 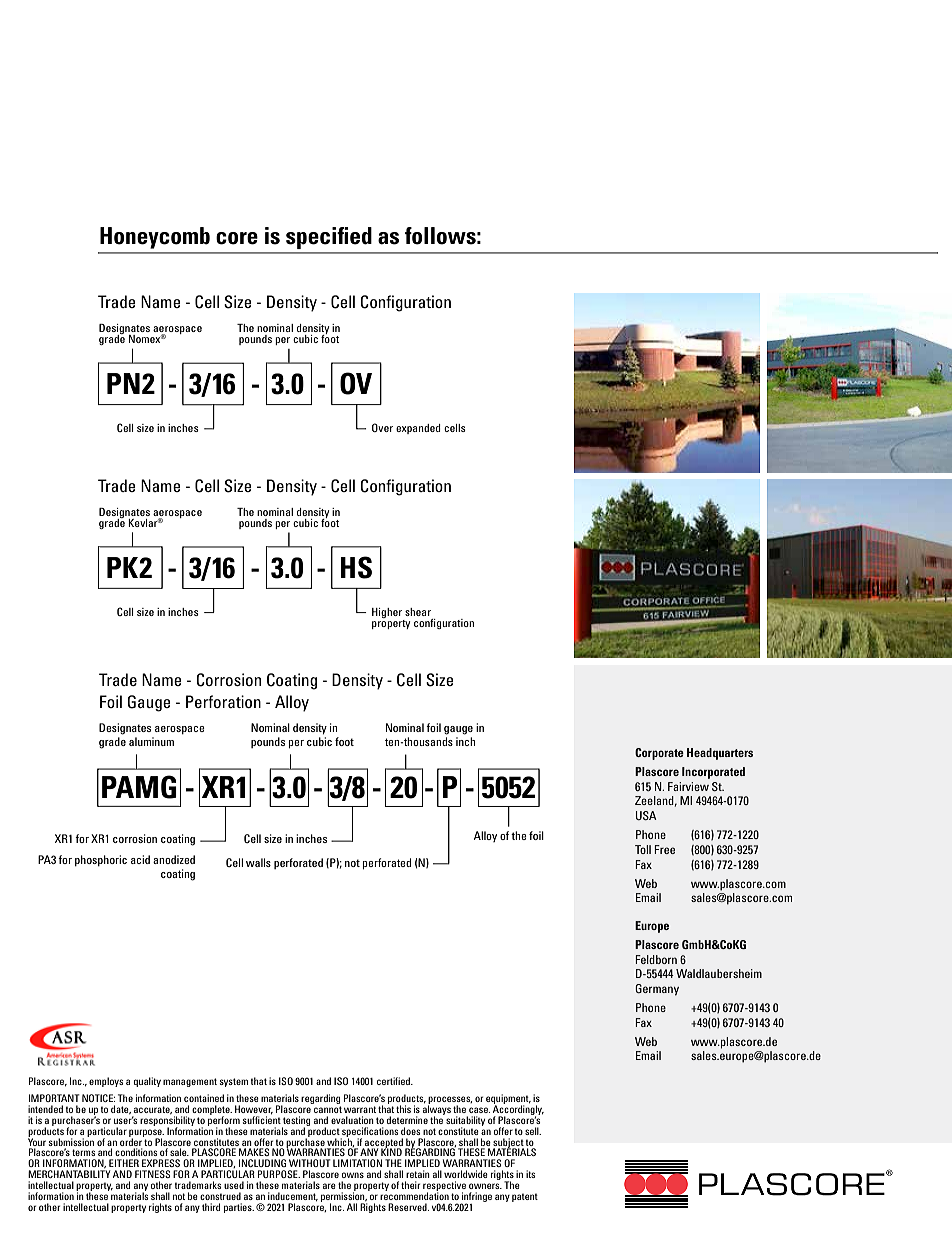 I want to click on Headquarters, so click(x=720, y=754).
